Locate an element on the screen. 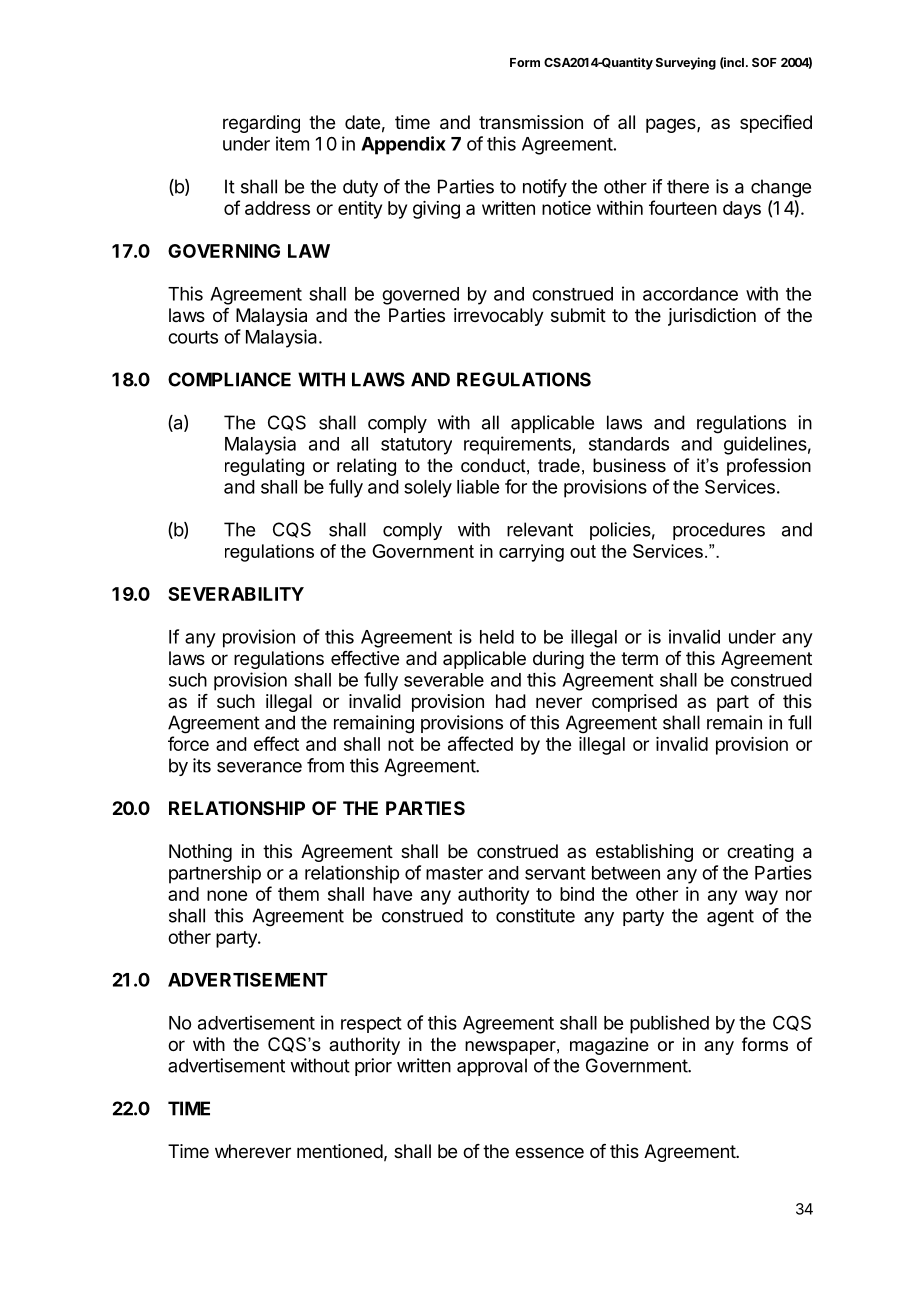  Surveying is located at coordinates (686, 63).
